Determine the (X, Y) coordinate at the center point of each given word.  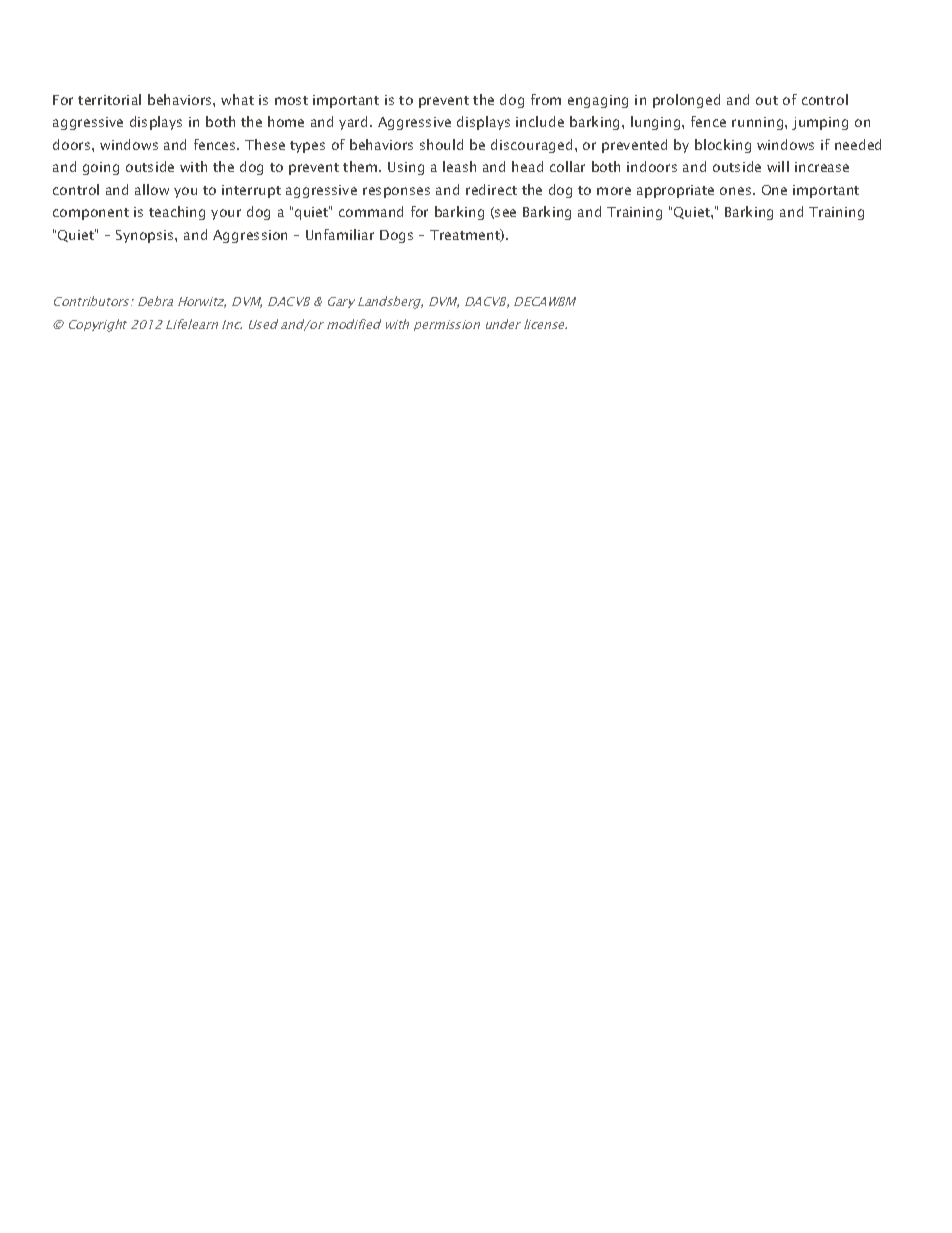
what (237, 99)
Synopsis (146, 236)
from (546, 99)
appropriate (675, 191)
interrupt (251, 191)
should (441, 144)
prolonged (686, 101)
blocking (723, 146)
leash (459, 166)
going (101, 168)
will (778, 166)
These (265, 144)
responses (396, 192)
